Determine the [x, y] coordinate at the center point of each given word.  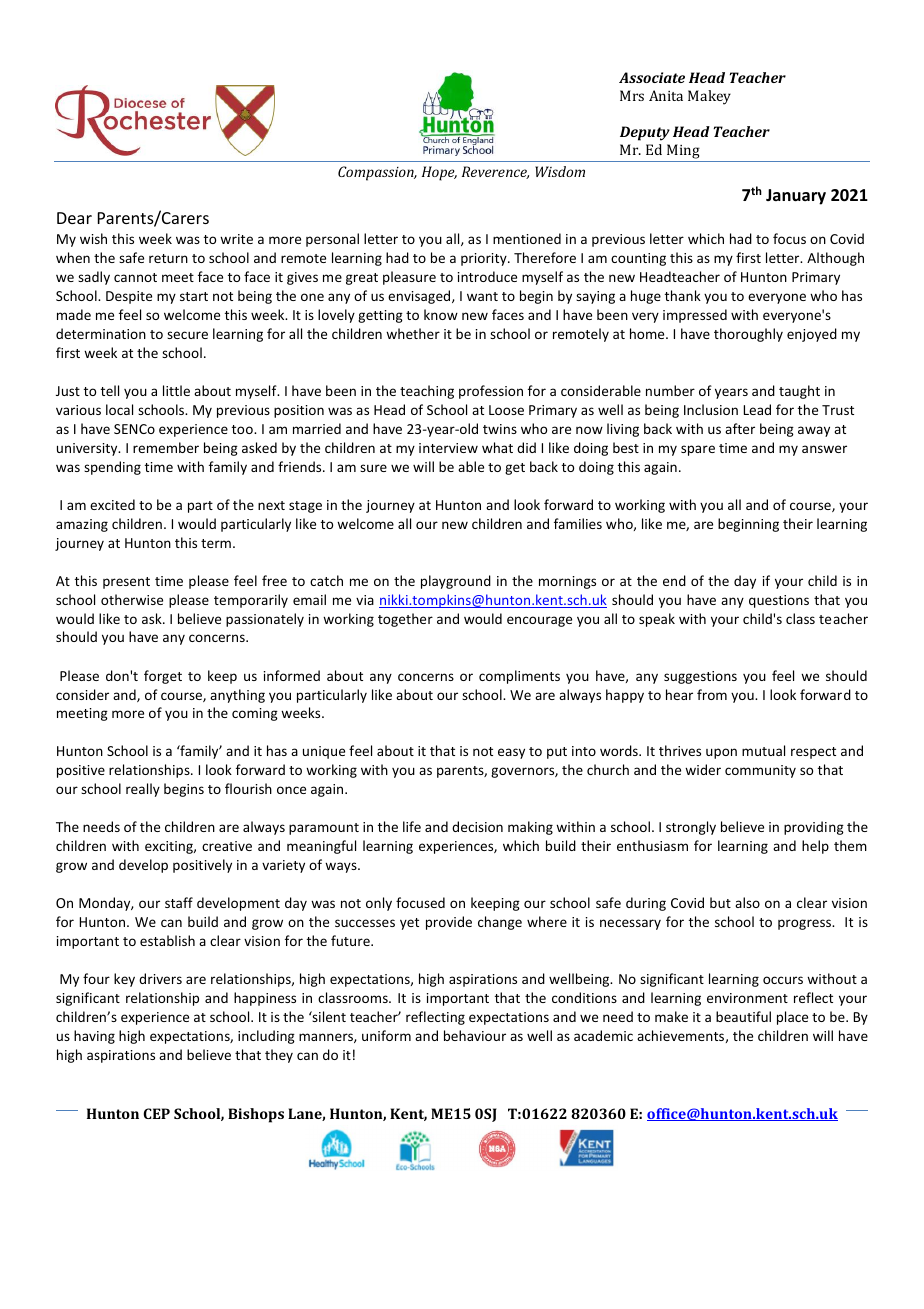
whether [413, 333]
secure [187, 335]
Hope [439, 173]
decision [477, 826]
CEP [156, 1113]
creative [227, 846]
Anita [666, 95]
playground [456, 582]
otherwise [132, 599]
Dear [74, 218]
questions [779, 601]
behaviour [475, 1035]
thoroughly [748, 335]
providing [814, 828]
